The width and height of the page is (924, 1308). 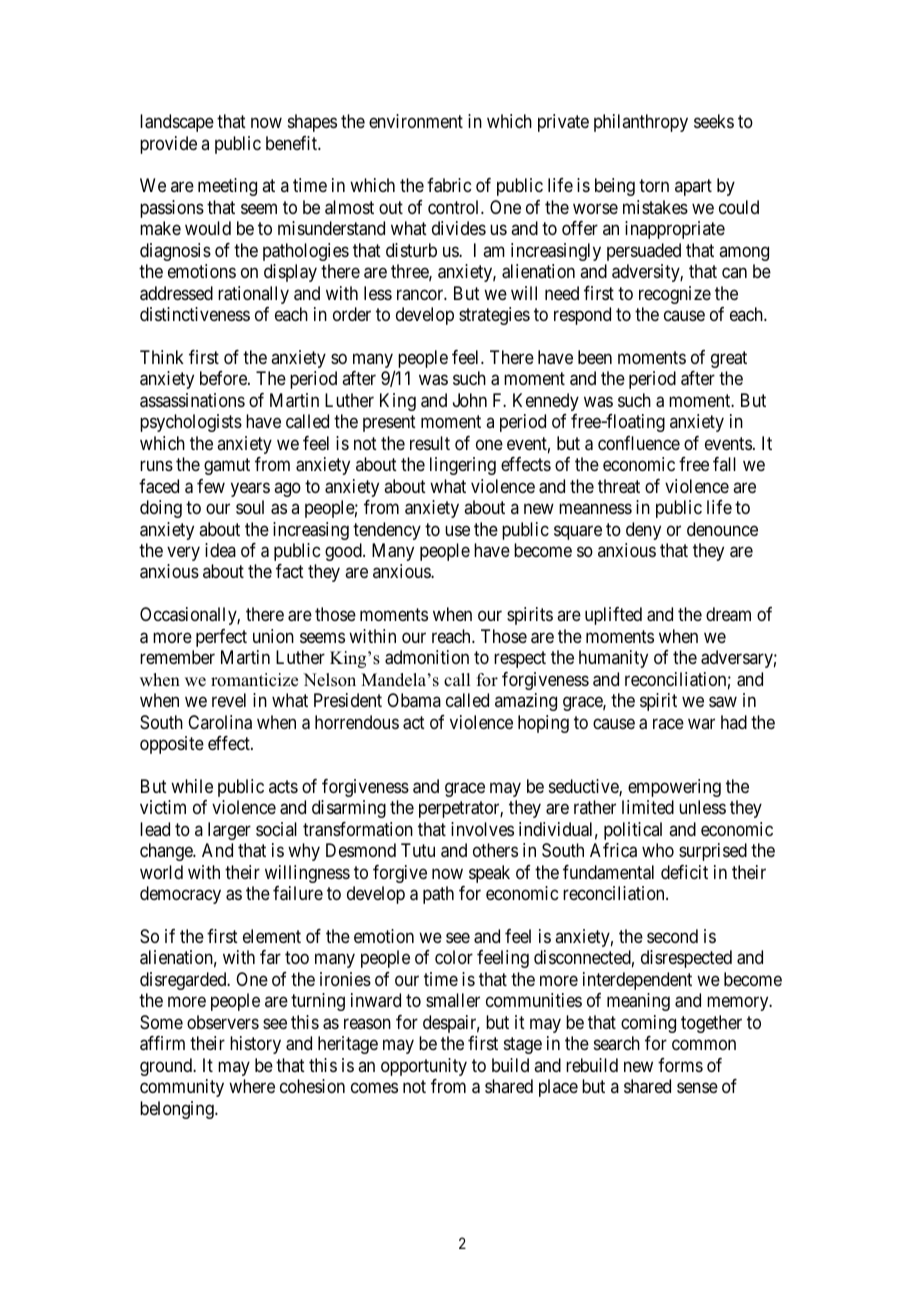 I want to click on distinctiveness, so click(x=195, y=314).
